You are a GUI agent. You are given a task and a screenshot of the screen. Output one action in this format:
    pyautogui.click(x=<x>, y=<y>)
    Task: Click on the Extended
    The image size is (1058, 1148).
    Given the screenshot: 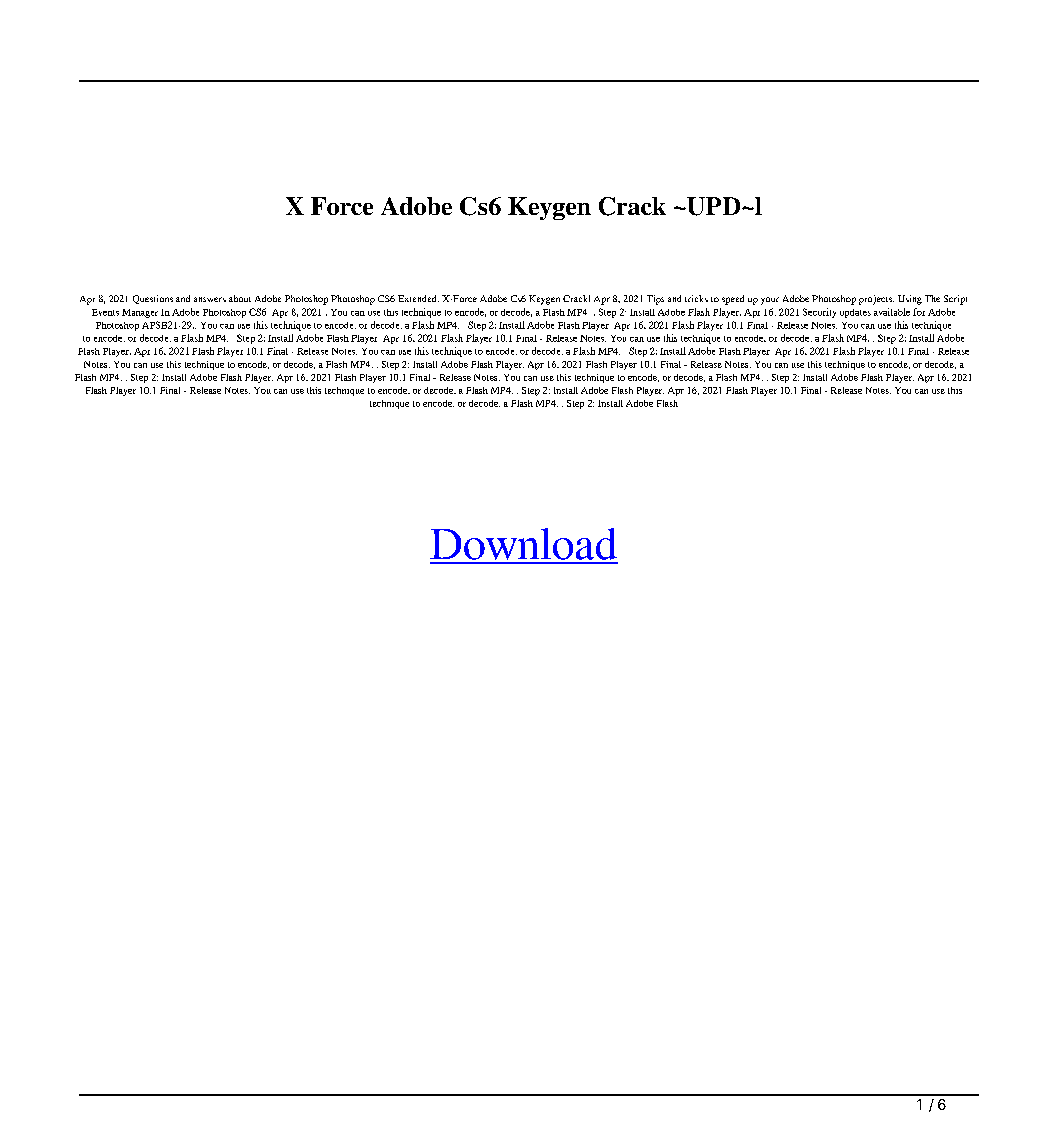 What is the action you would take?
    pyautogui.click(x=418, y=298)
